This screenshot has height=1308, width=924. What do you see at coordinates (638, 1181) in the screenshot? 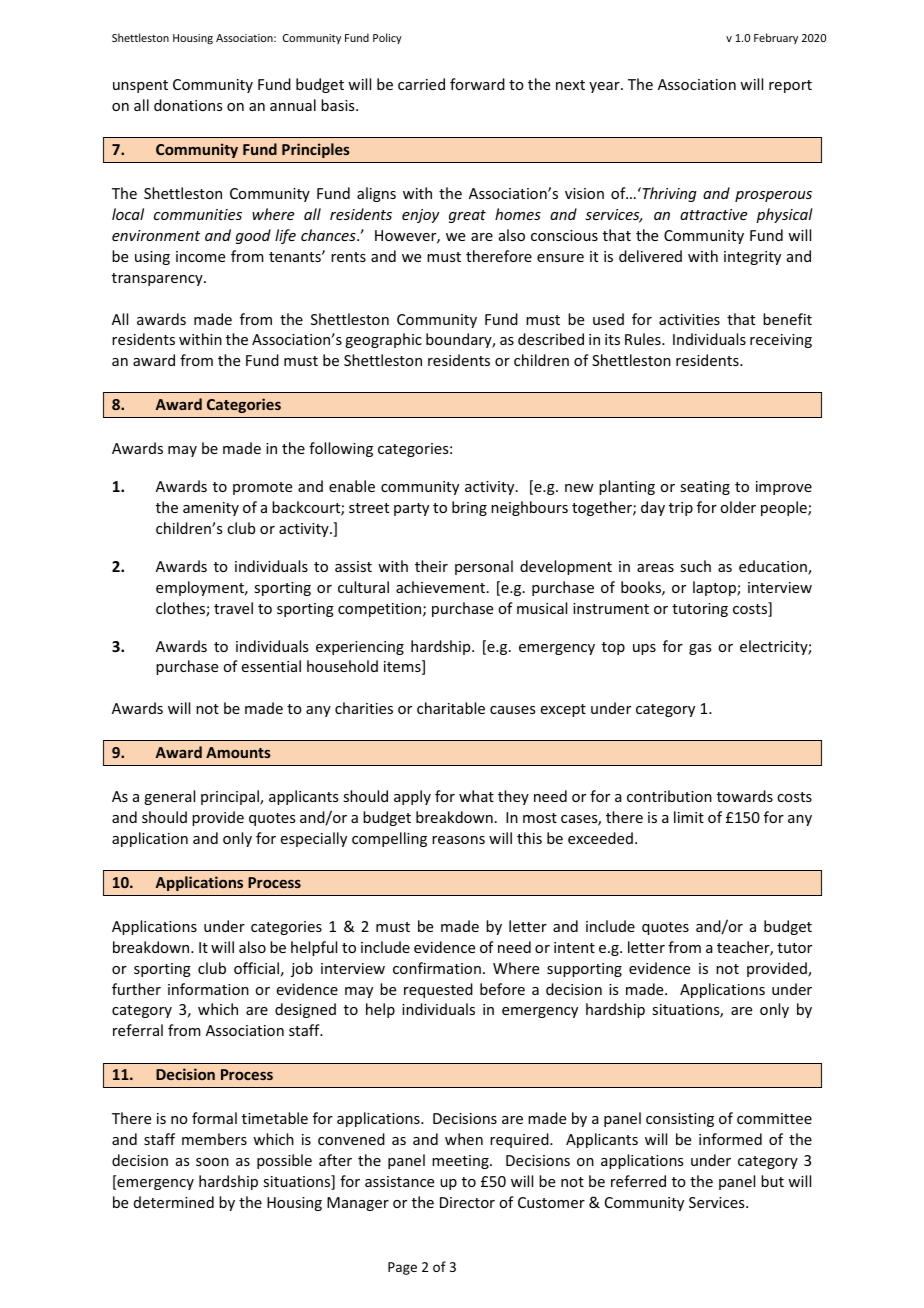
I see `referred` at bounding box center [638, 1181].
